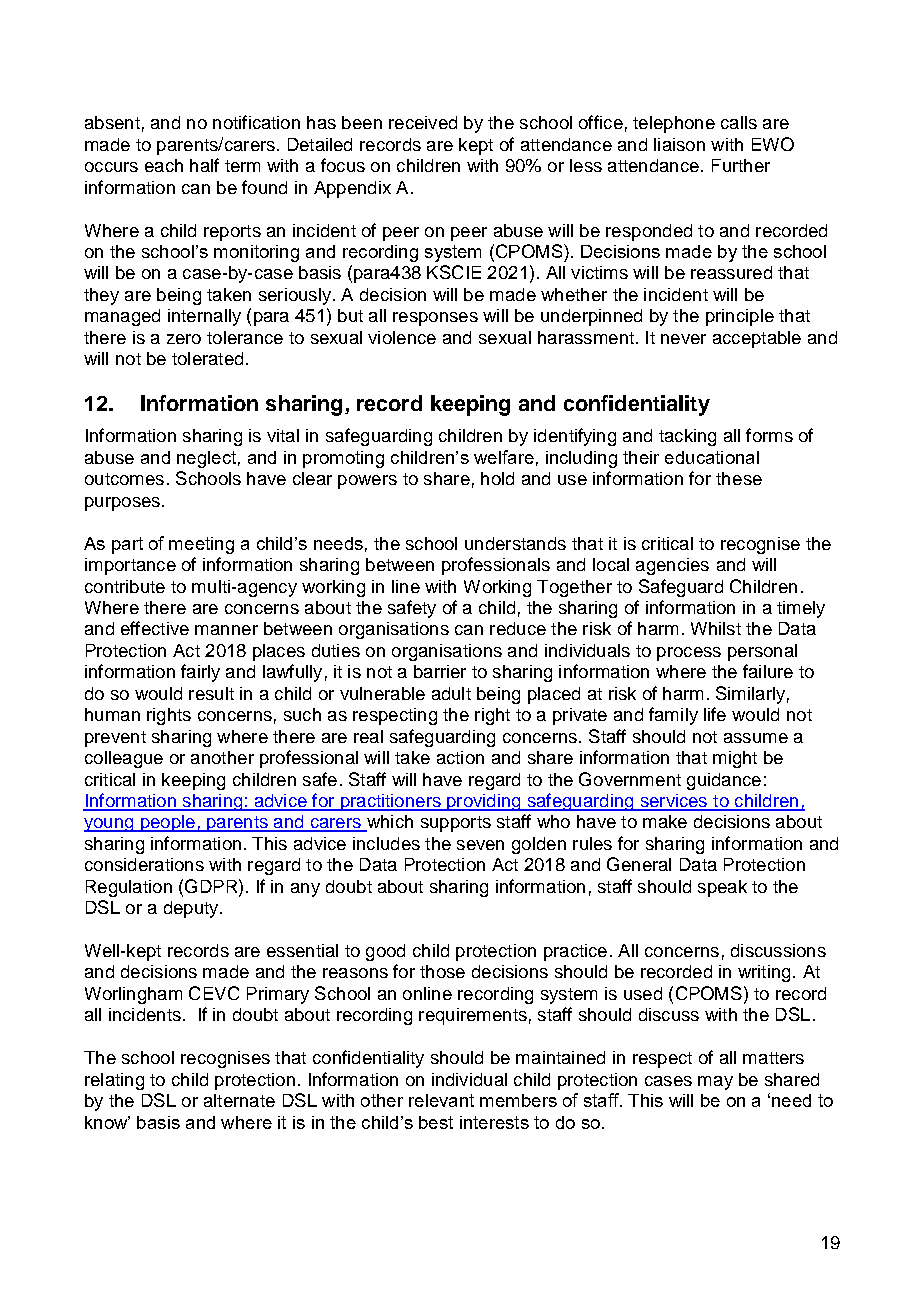  I want to click on action, so click(460, 757).
